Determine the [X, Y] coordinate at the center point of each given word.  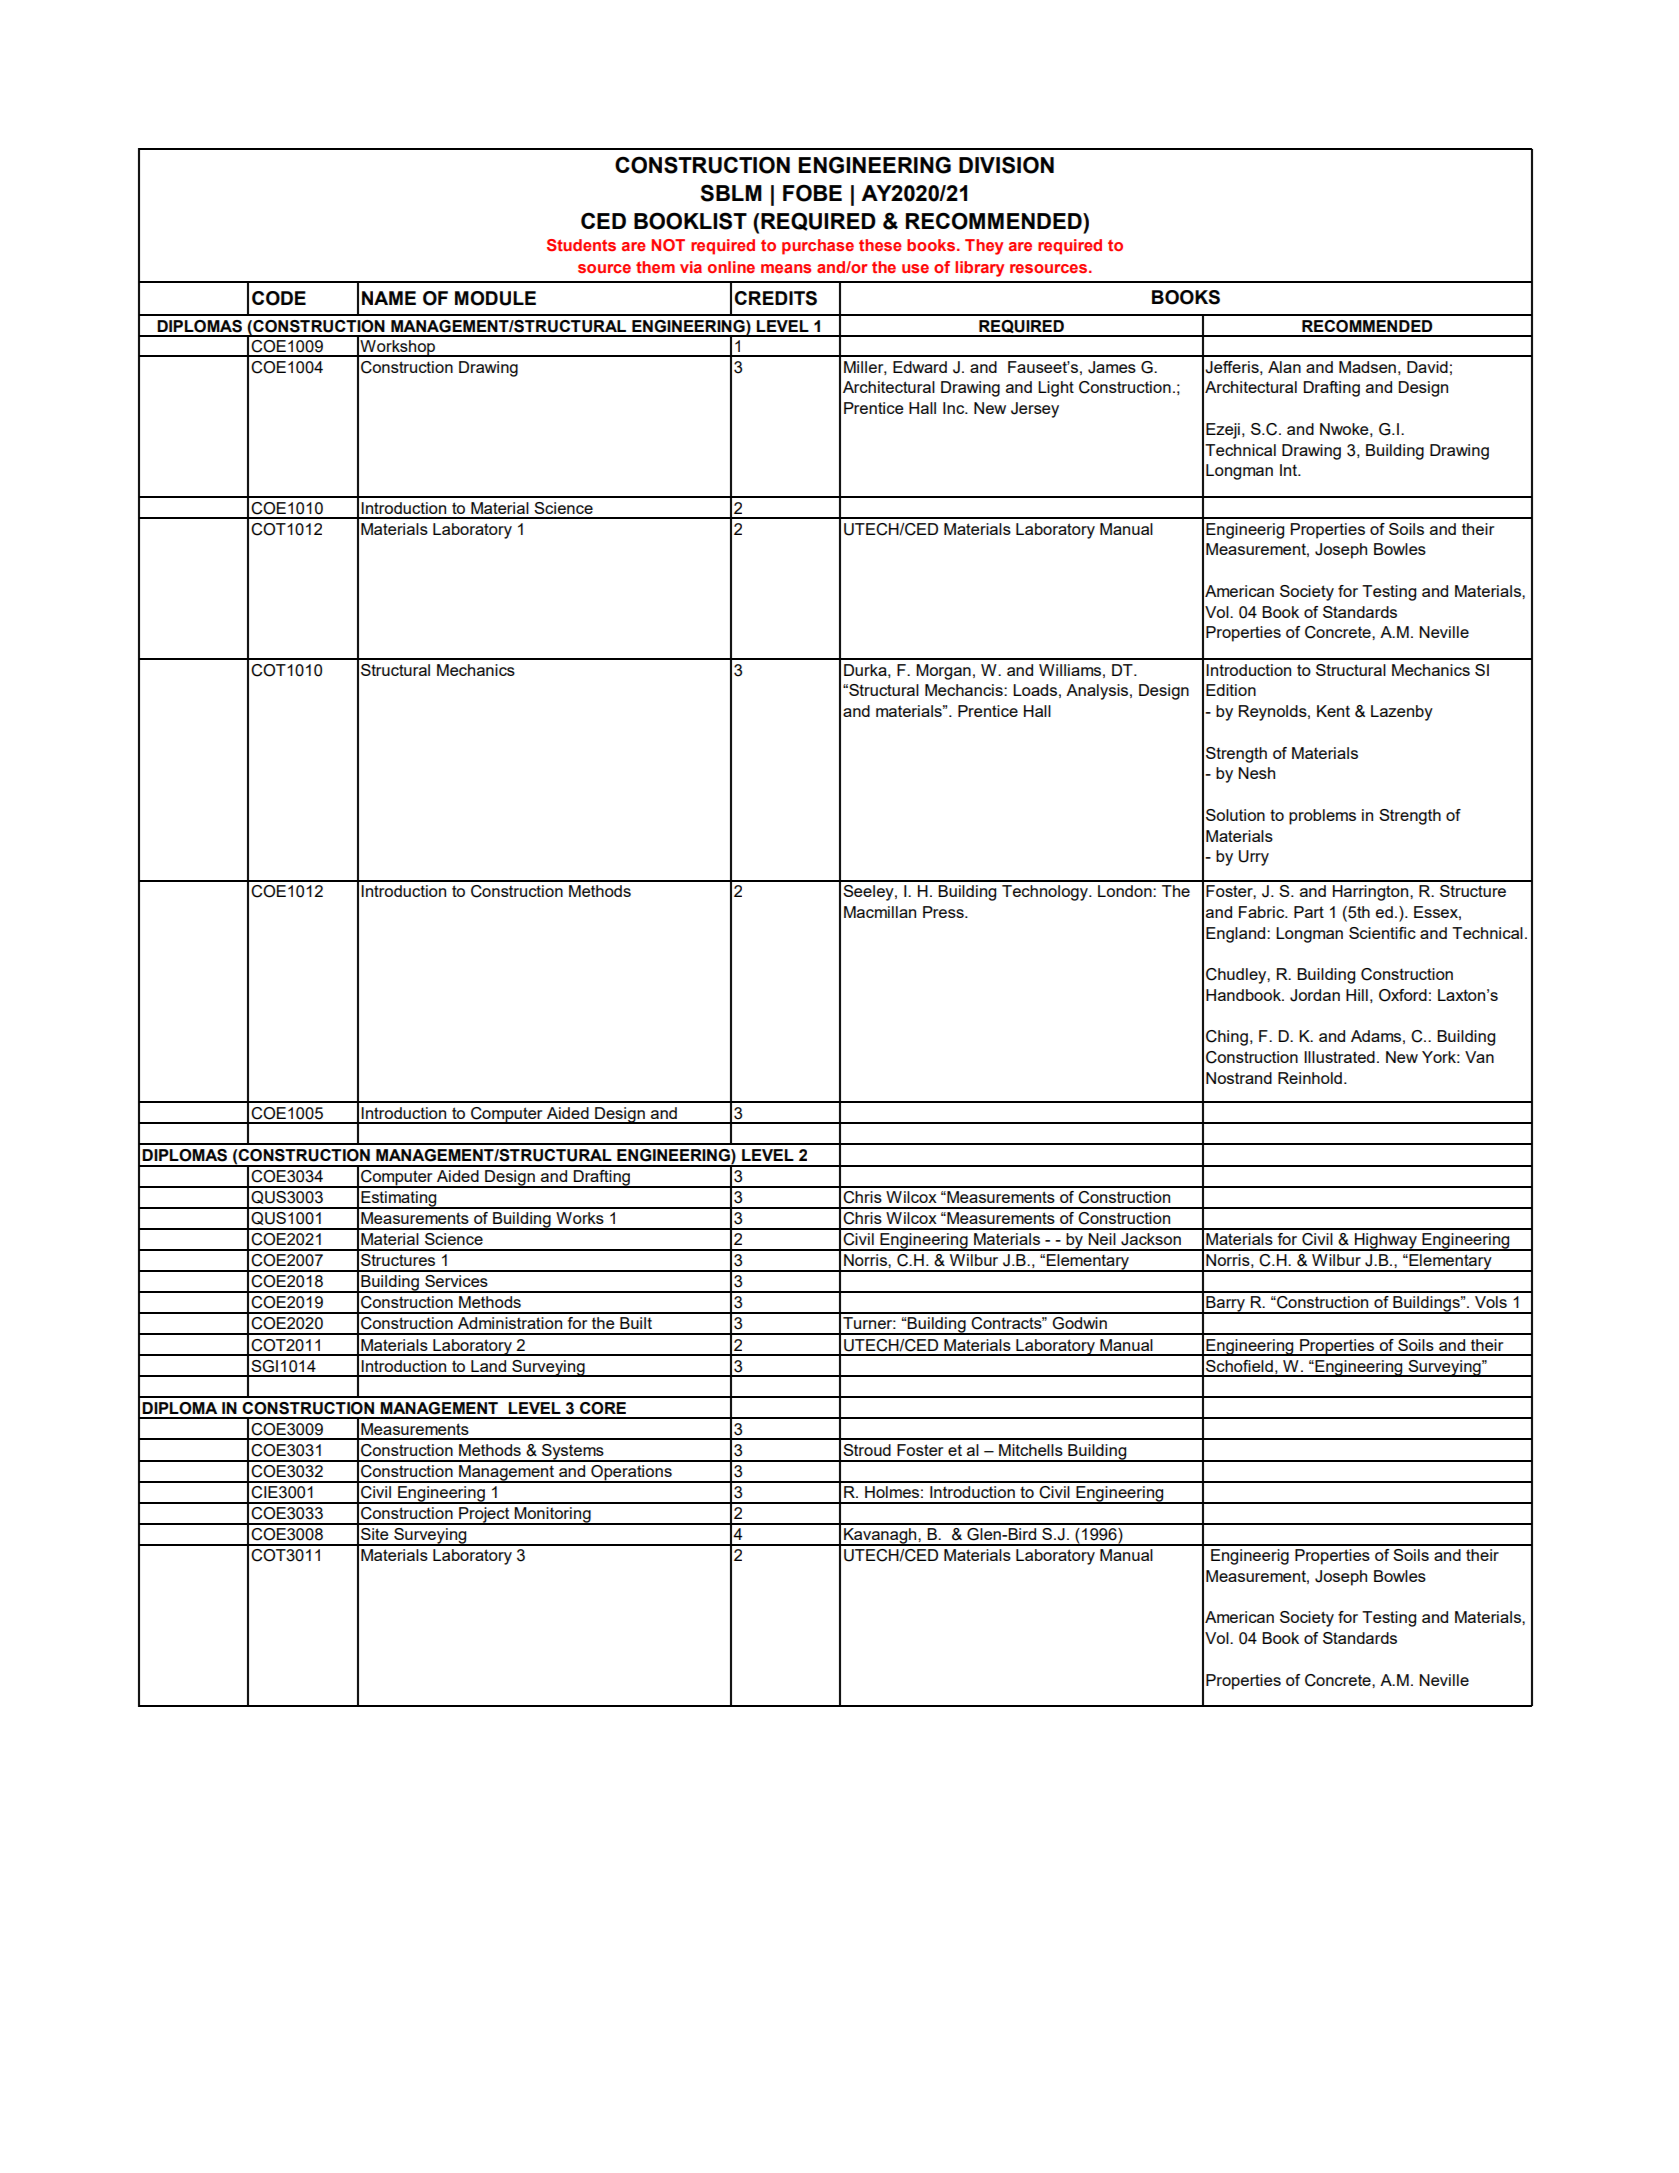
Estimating [399, 1200]
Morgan [943, 672]
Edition [1231, 690]
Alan [1284, 367]
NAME [389, 298]
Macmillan [880, 912]
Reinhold [1310, 1078]
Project [484, 1516]
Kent [1333, 711]
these [880, 245]
